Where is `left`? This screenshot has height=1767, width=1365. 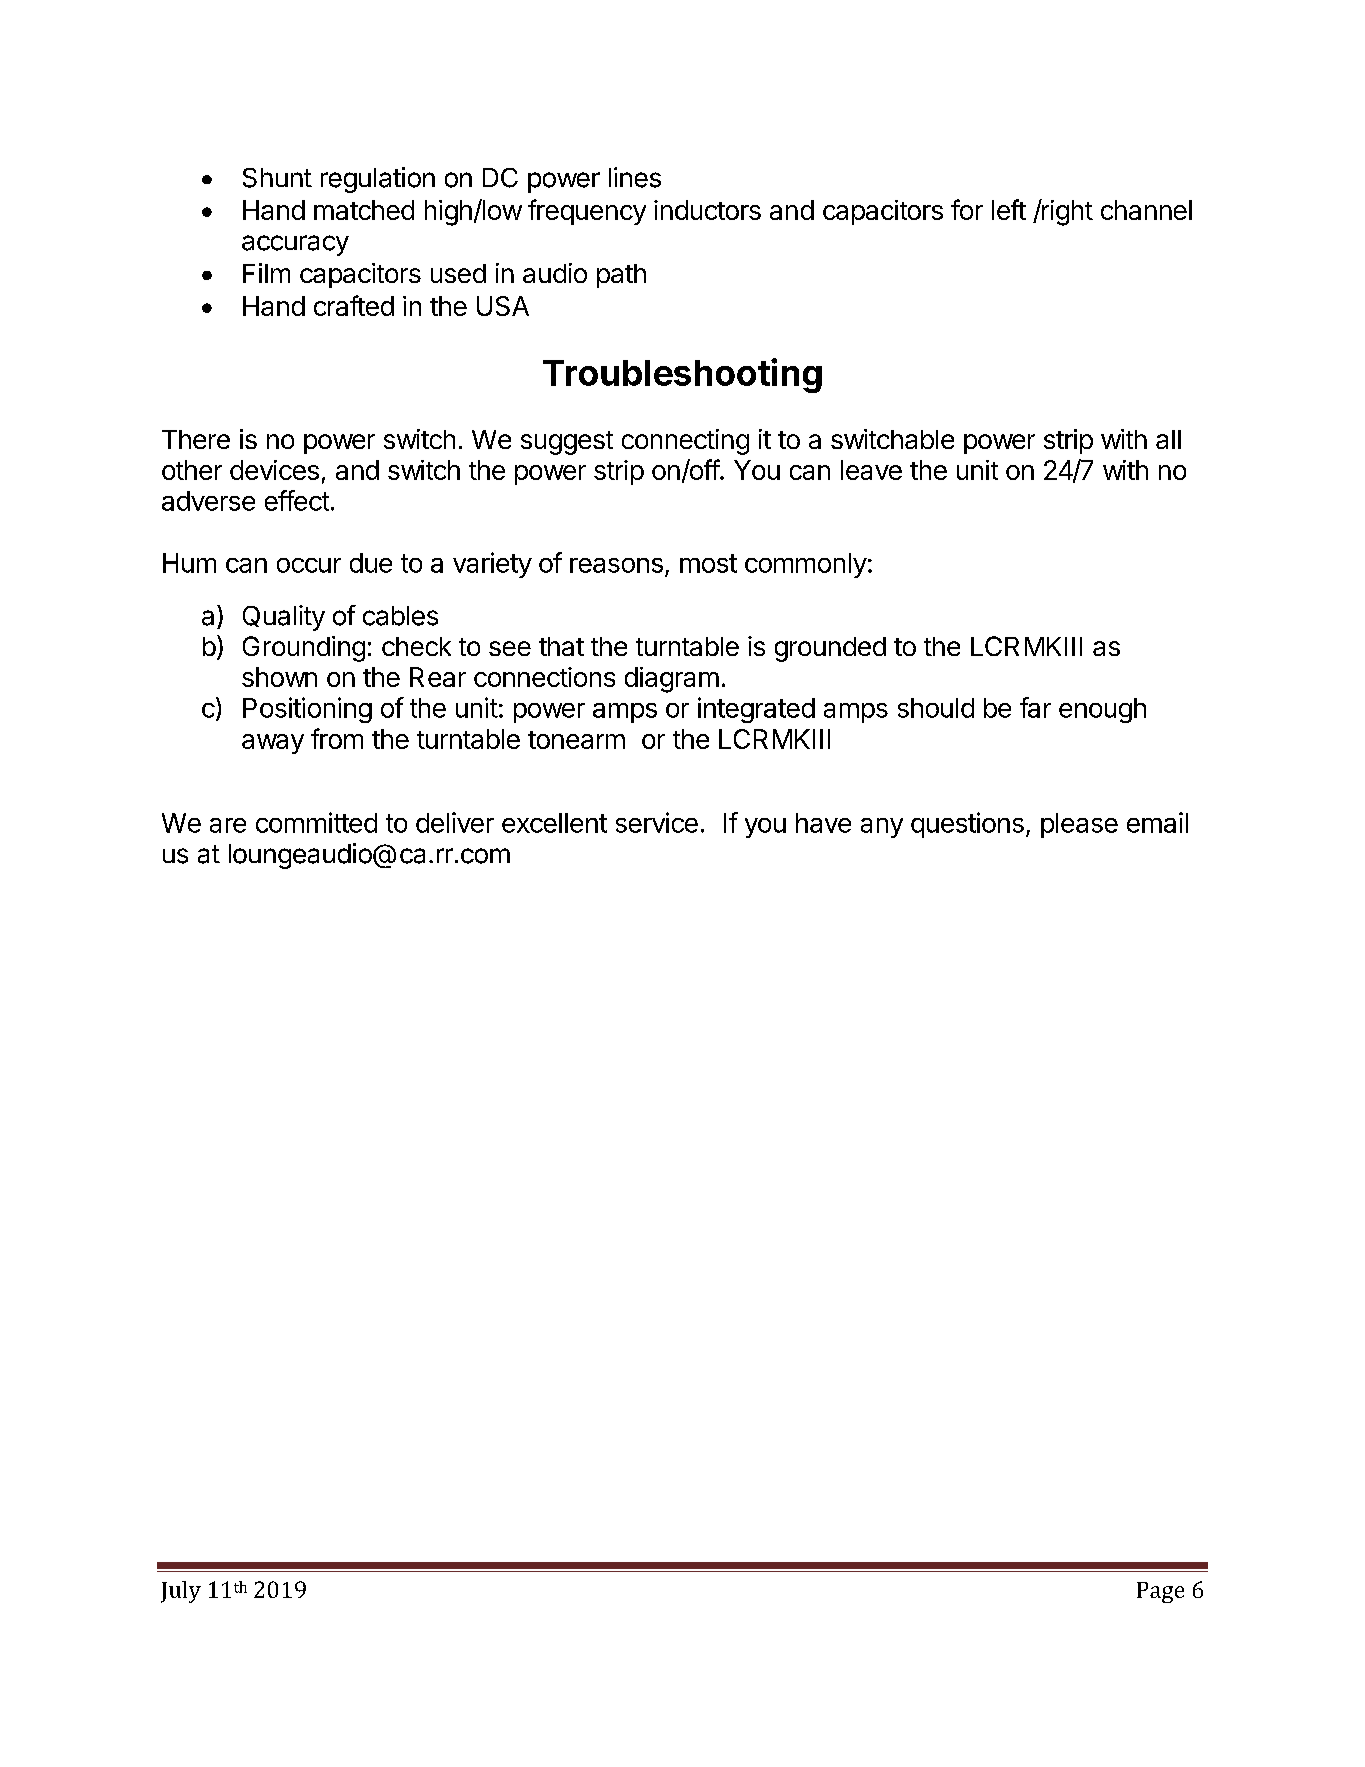
left is located at coordinates (1009, 209).
